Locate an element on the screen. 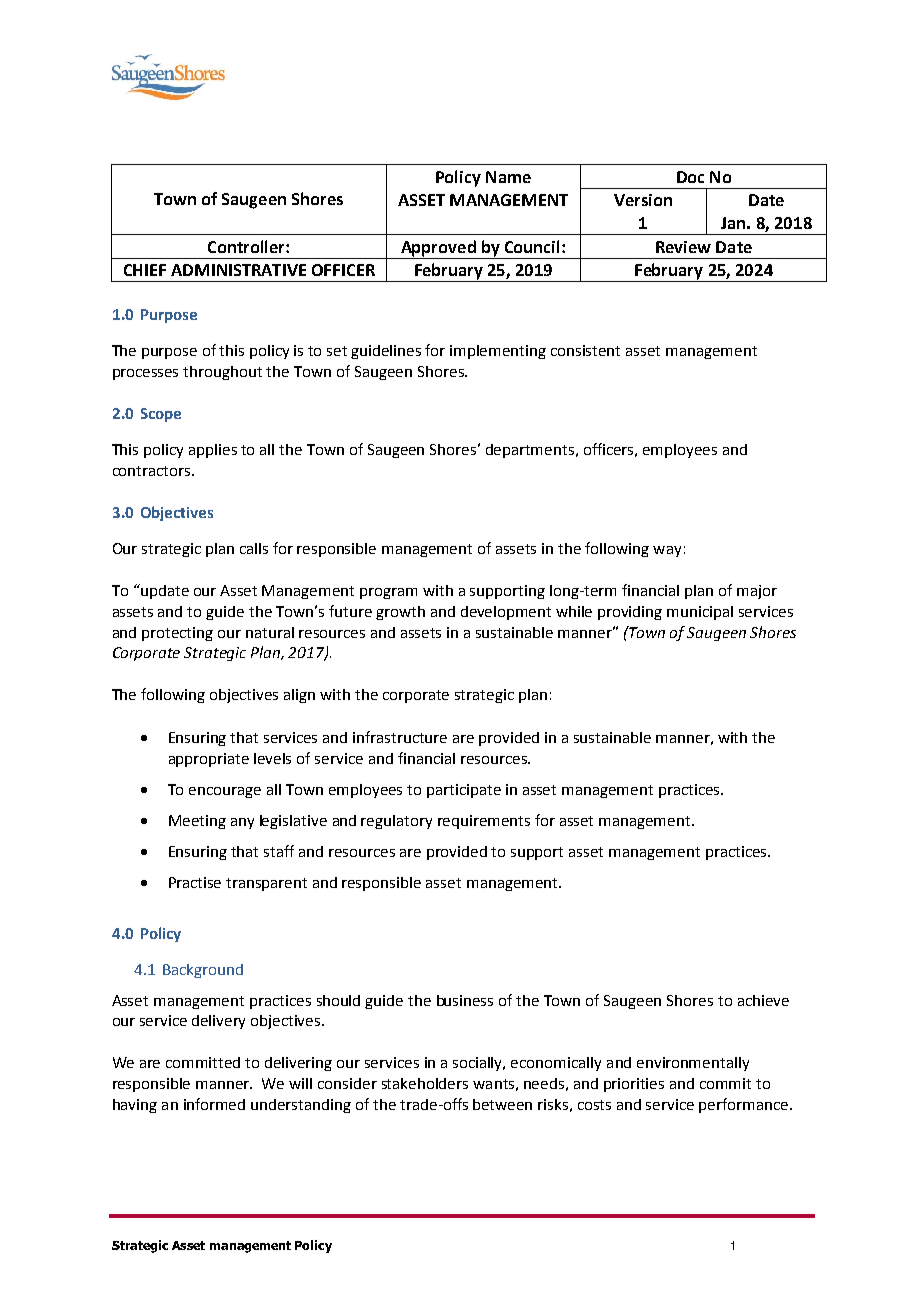  Practise is located at coordinates (195, 882).
